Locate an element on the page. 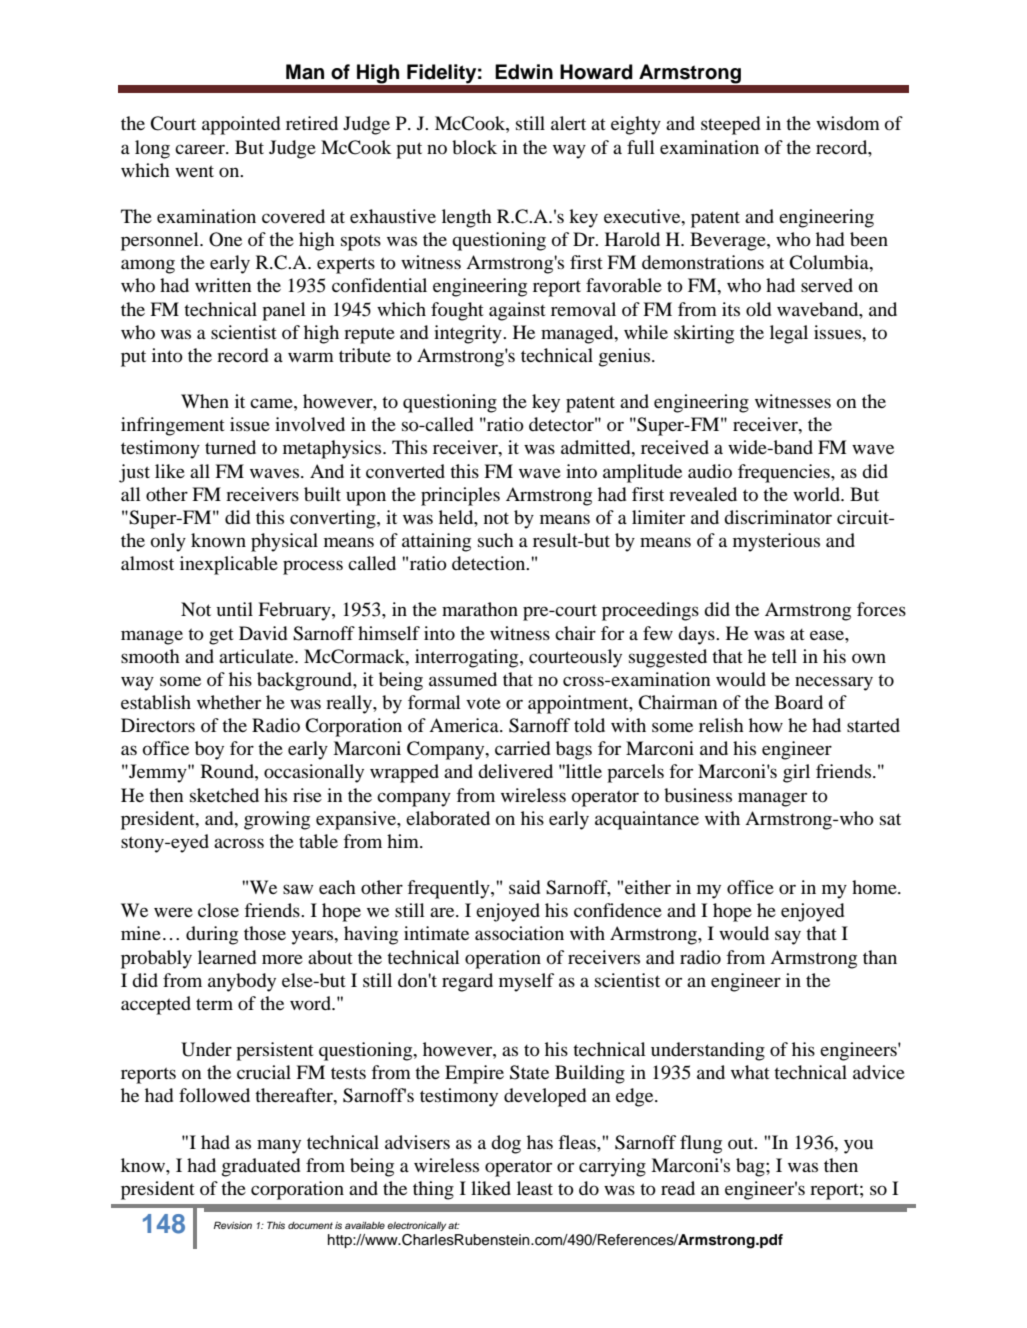 The height and width of the document is (1328, 1027). sketched is located at coordinates (224, 795).
